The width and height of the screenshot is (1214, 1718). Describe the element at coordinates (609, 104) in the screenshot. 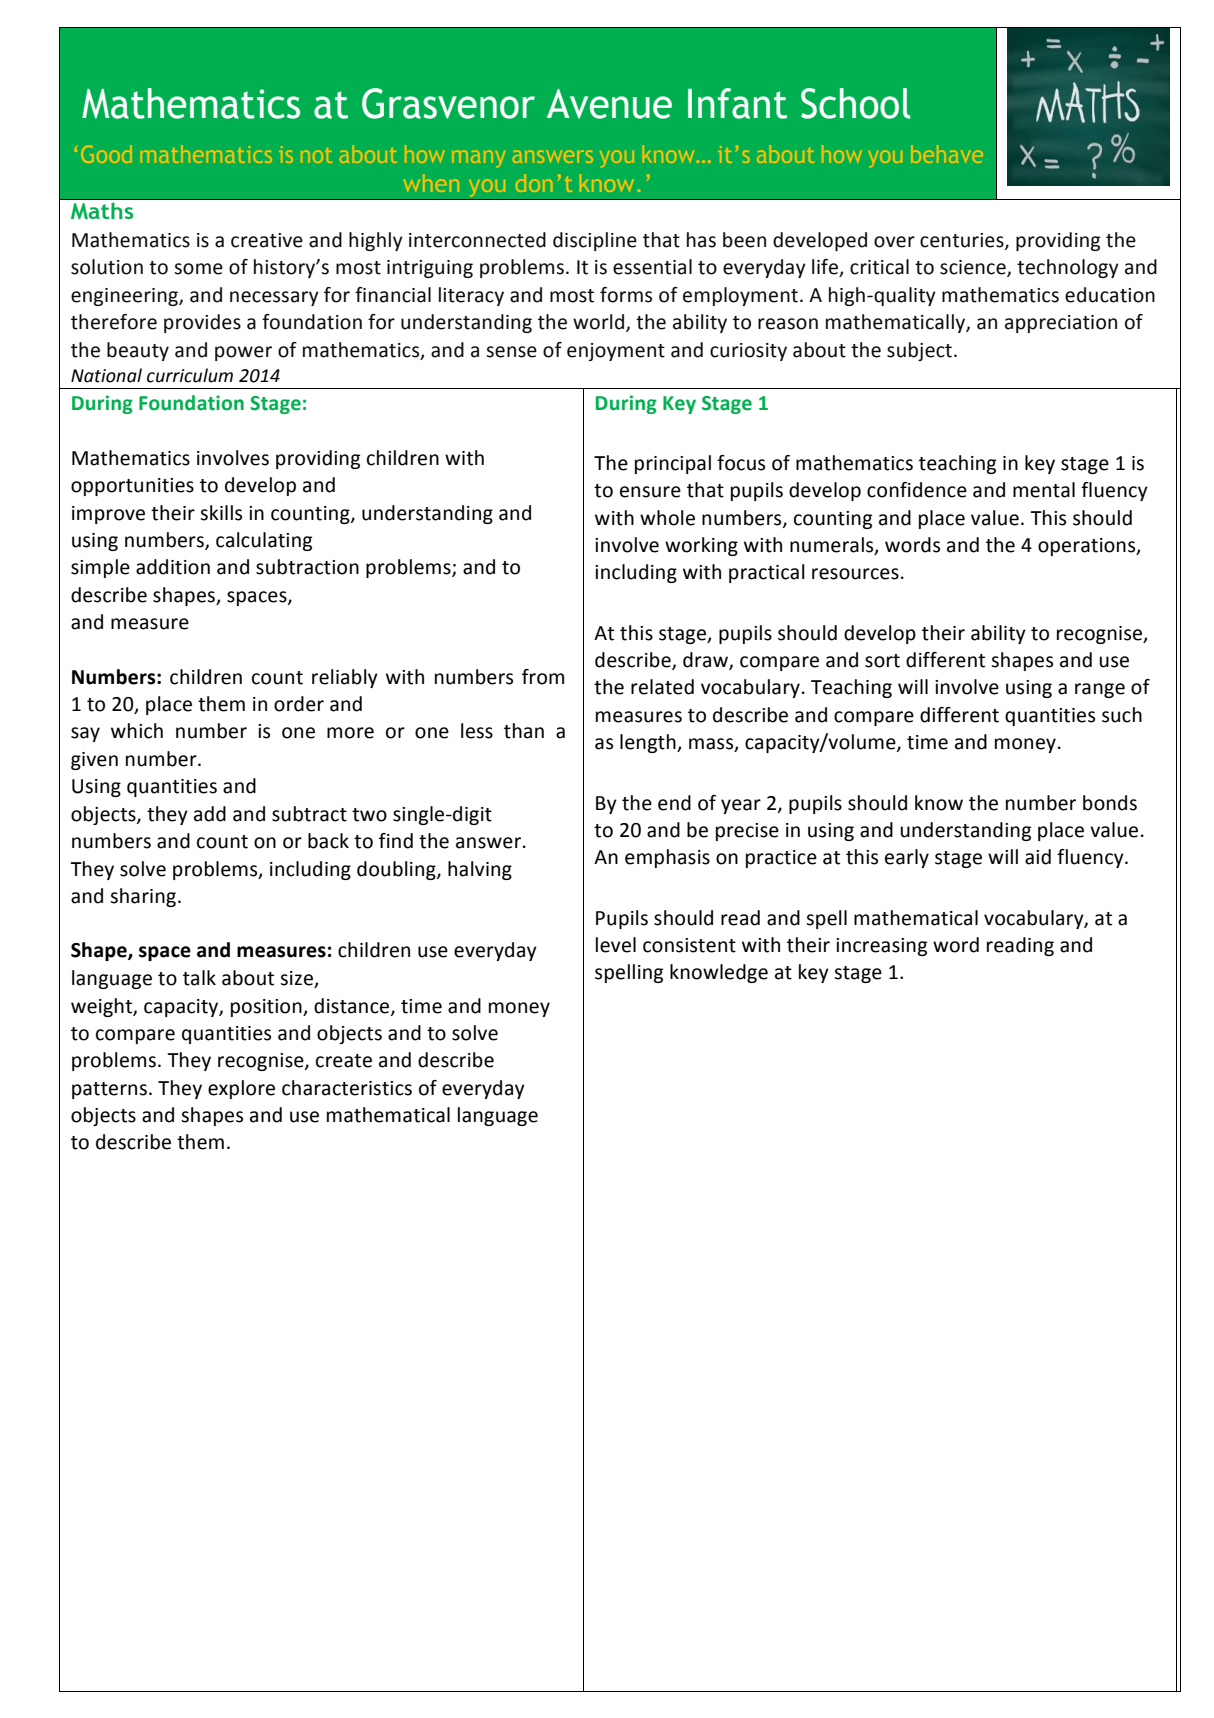

I see `Avenue` at that location.
